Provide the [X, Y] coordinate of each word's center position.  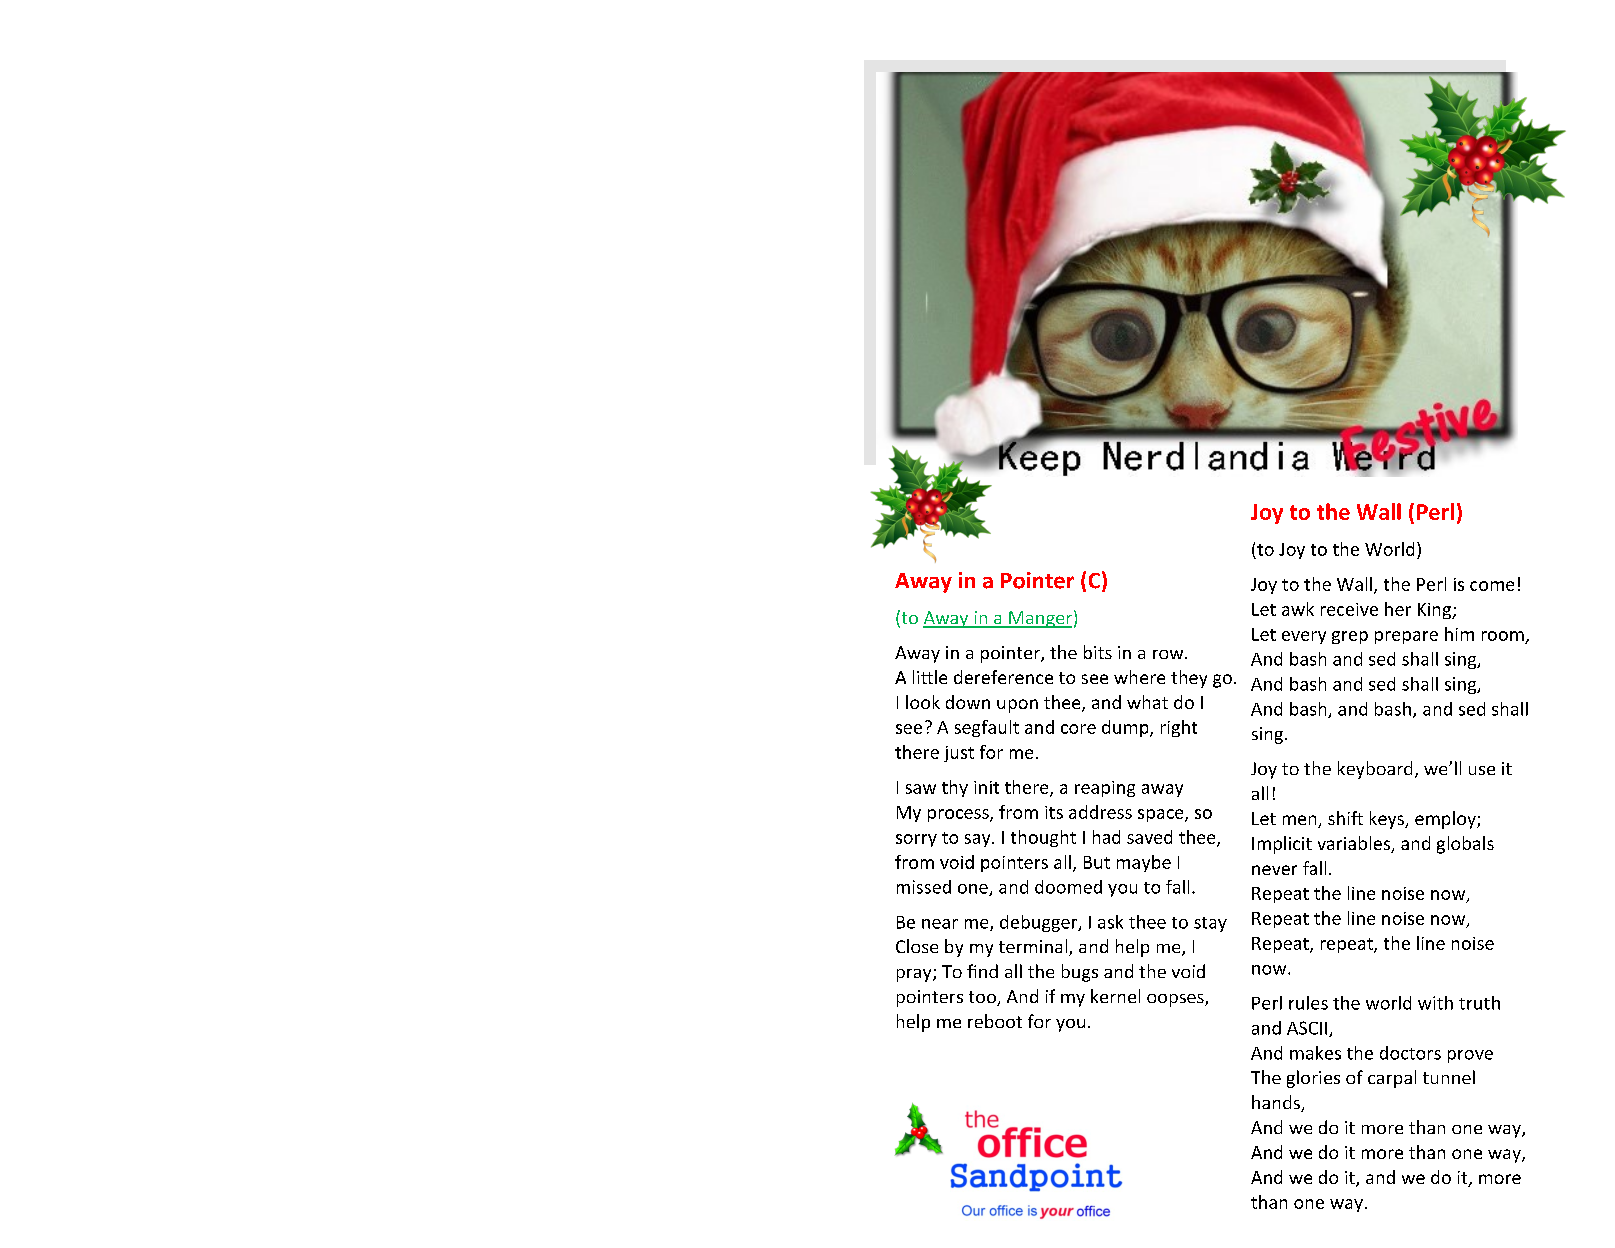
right [1179, 728]
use [1482, 770]
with [1435, 1003]
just [959, 754]
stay [1210, 924]
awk [1298, 609]
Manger [1039, 619]
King [1436, 611]
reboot [995, 1021]
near [940, 924]
